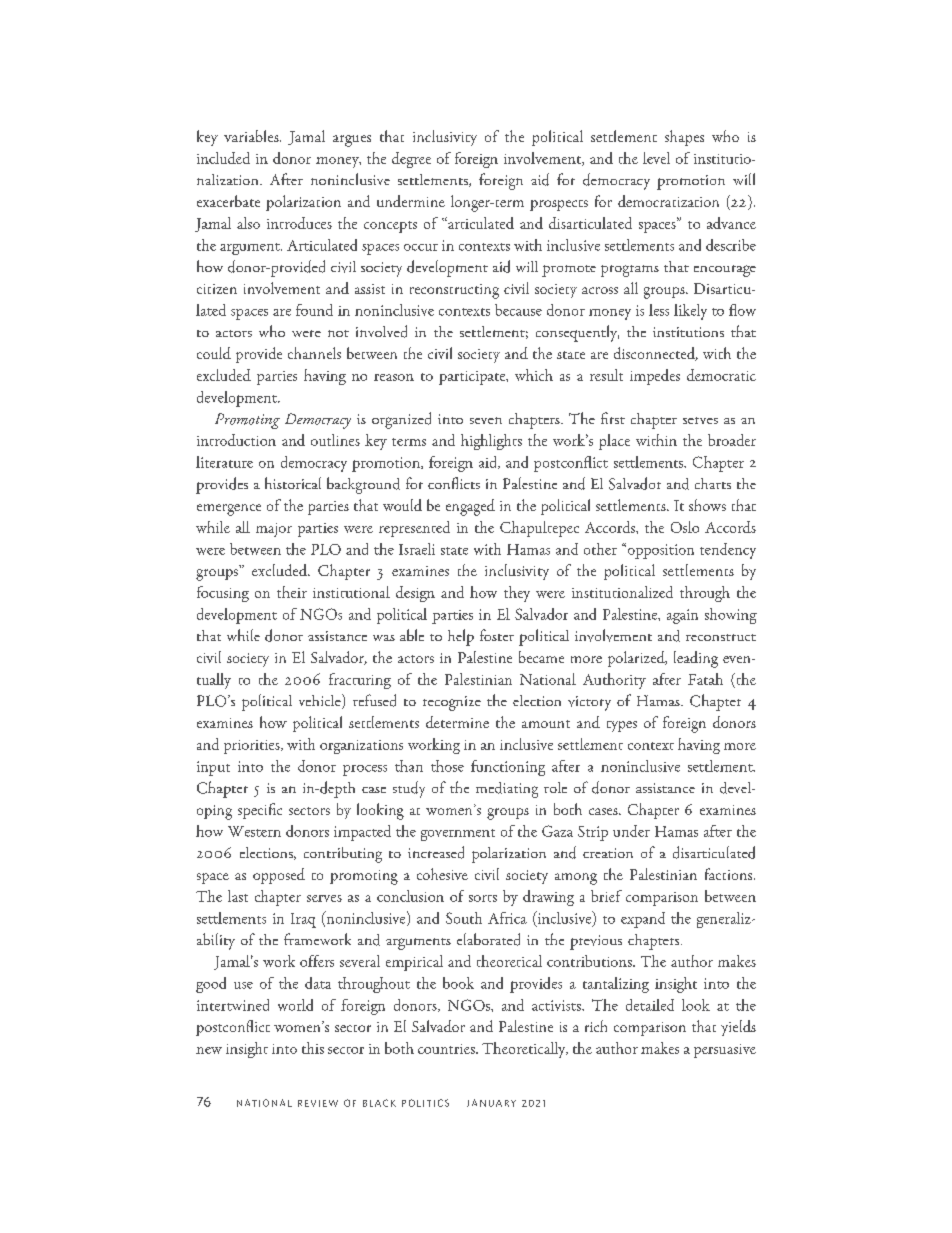  Describe the element at coordinates (682, 616) in the document. I see `again` at that location.
